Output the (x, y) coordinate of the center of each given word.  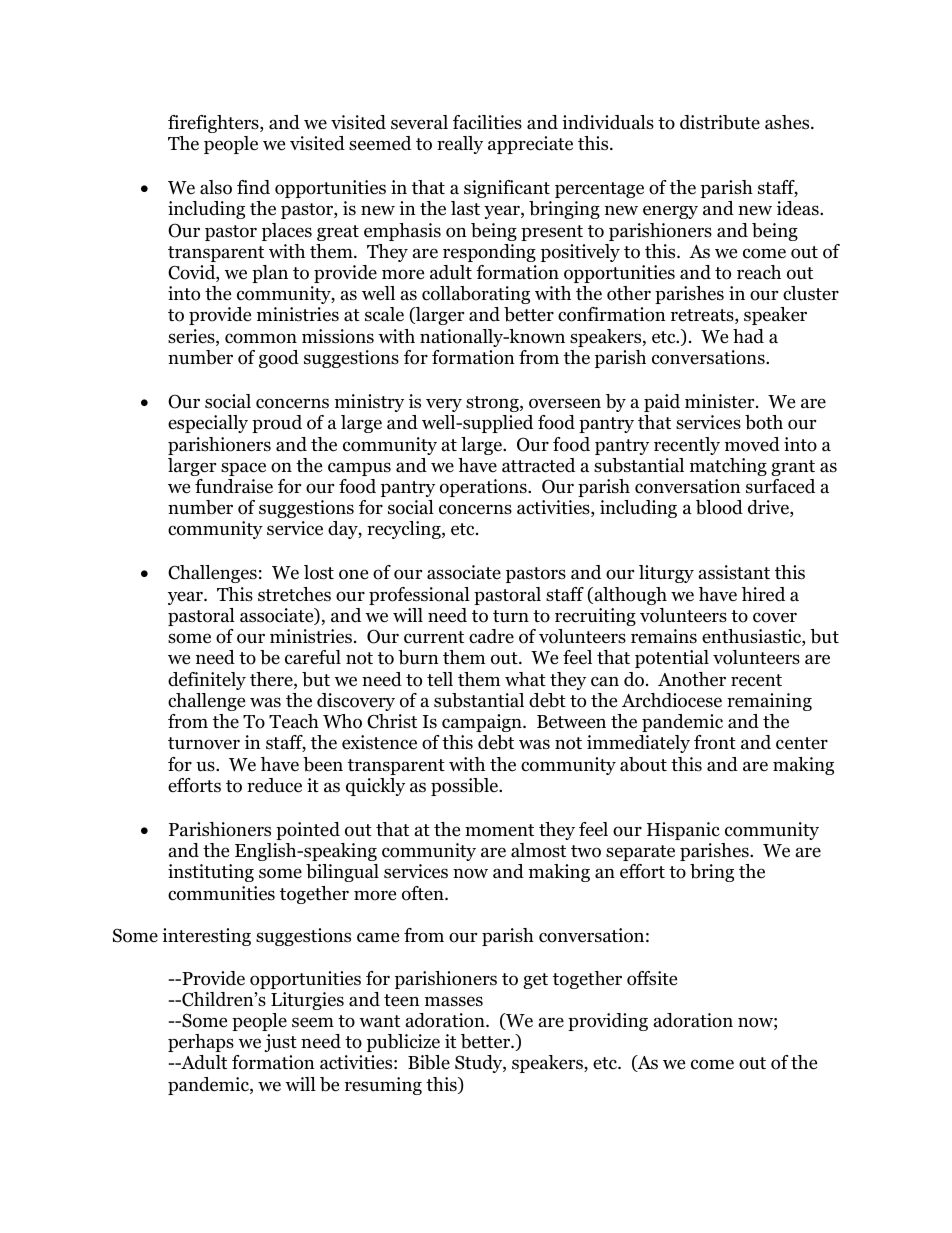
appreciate (530, 145)
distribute (720, 122)
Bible (429, 1062)
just (280, 1043)
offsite (652, 978)
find (253, 187)
